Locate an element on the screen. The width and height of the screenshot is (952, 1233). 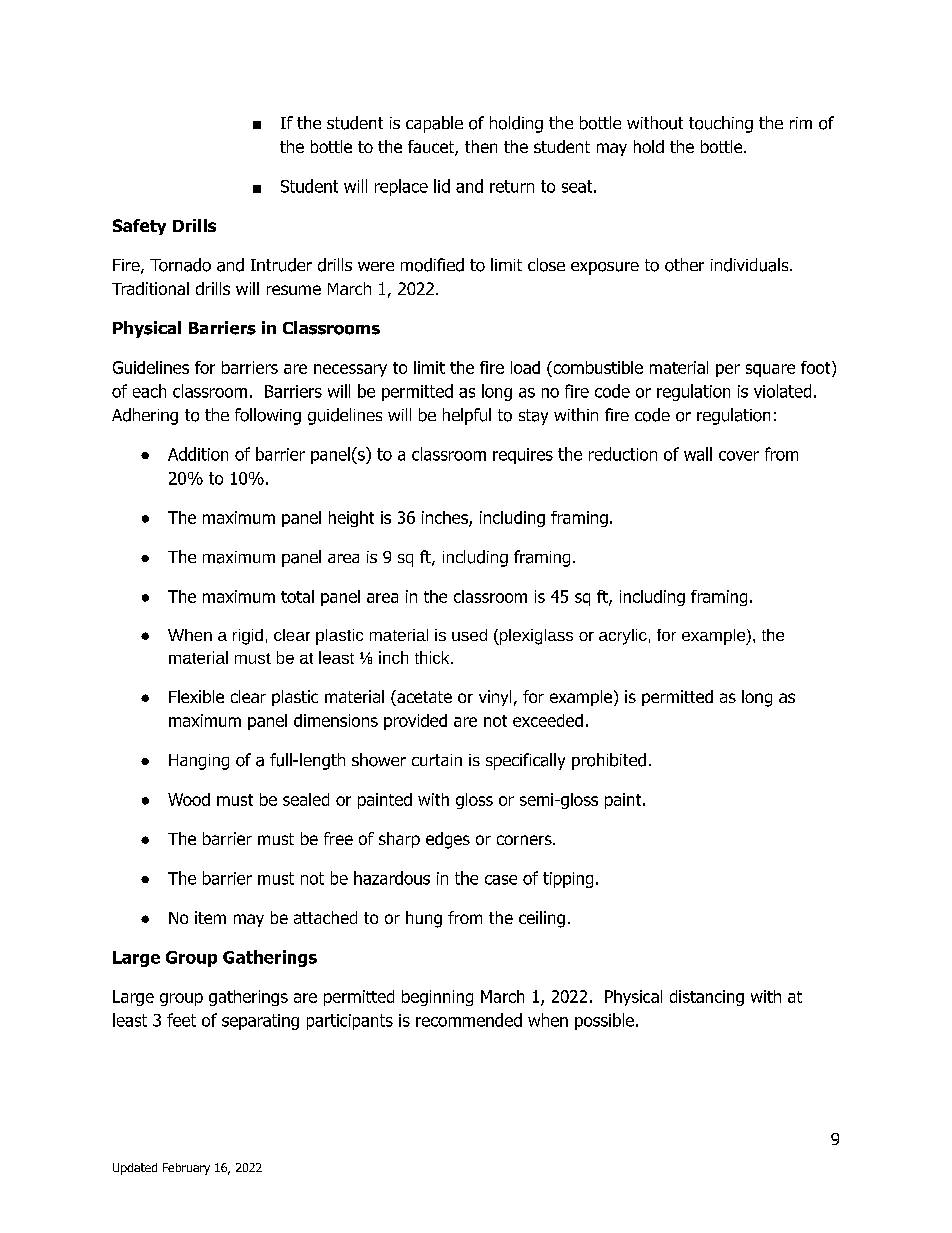
rigid is located at coordinates (248, 637).
